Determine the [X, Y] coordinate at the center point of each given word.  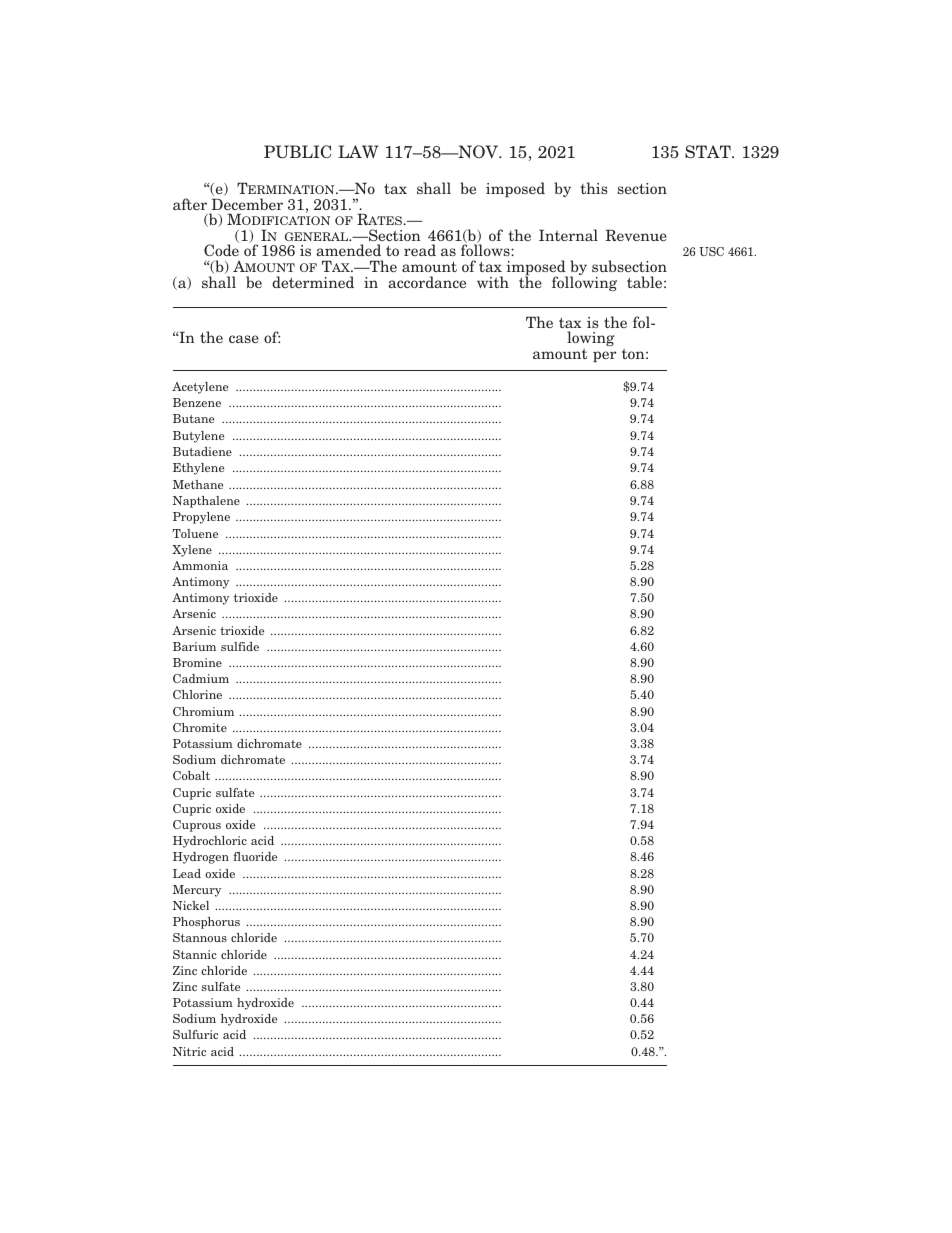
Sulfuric [195, 1034]
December [247, 204]
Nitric [189, 1051]
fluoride [255, 856]
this [594, 188]
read [420, 250]
